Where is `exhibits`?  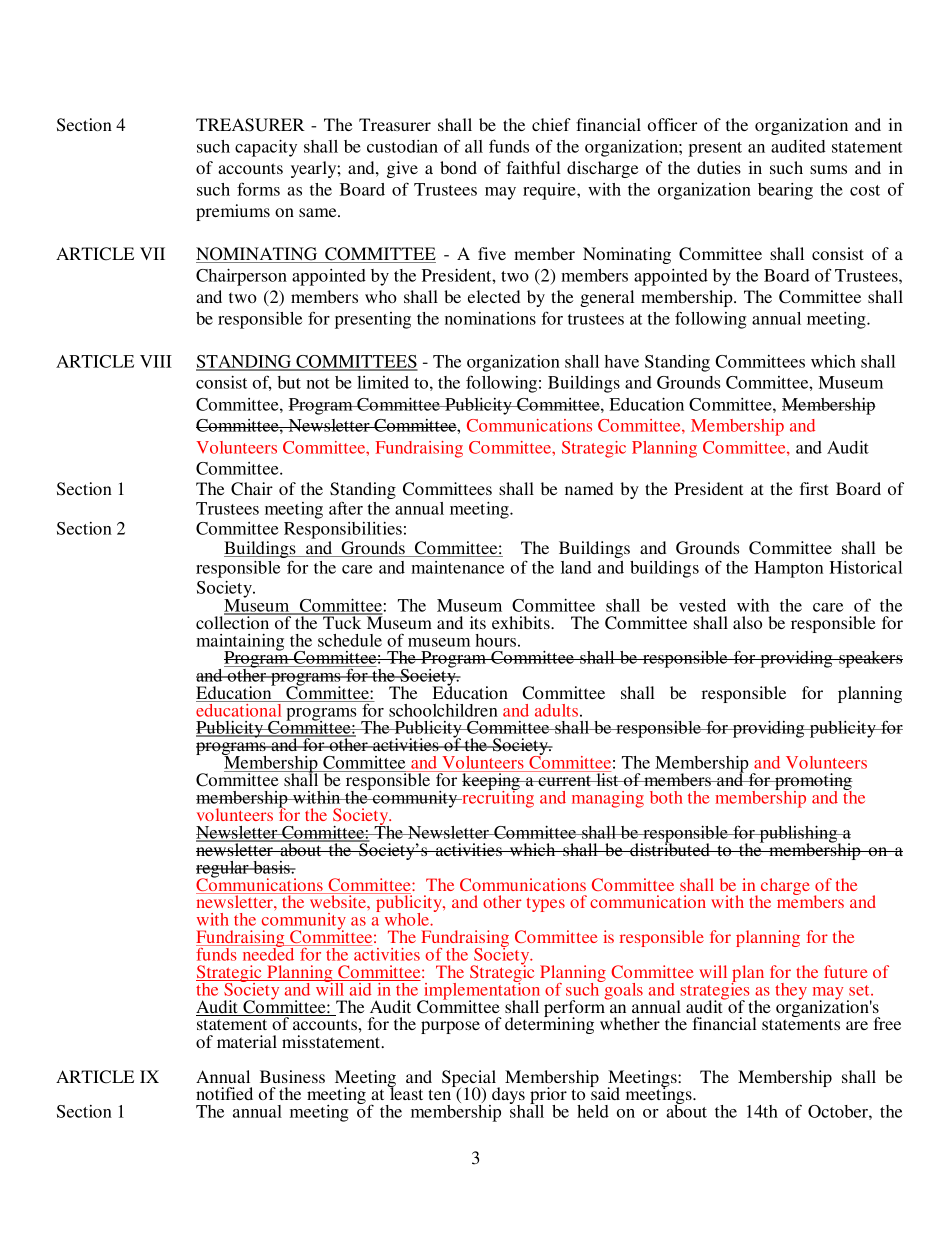 exhibits is located at coordinates (522, 622).
